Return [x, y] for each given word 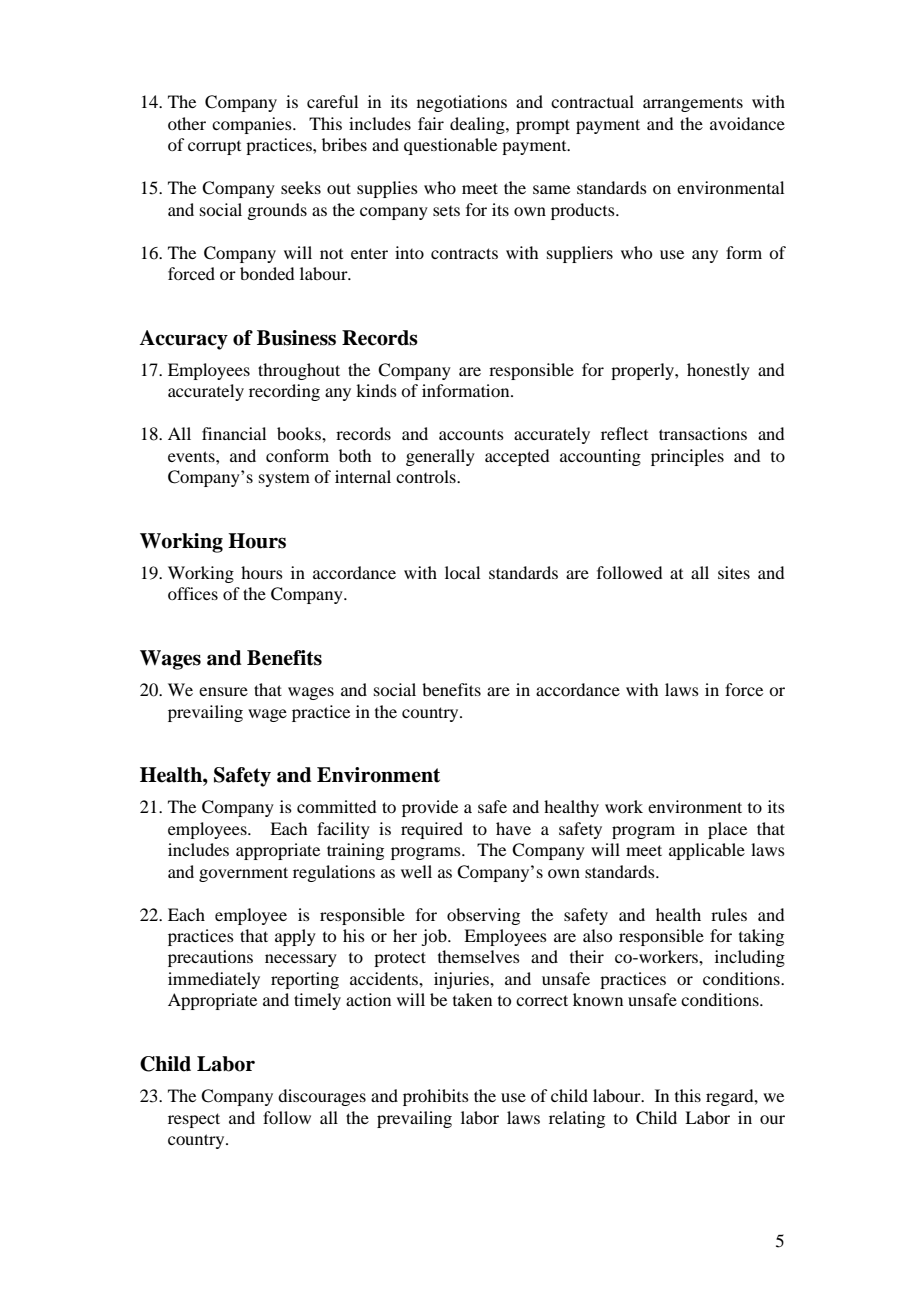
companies [253, 125]
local [462, 572]
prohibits [436, 1097]
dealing [478, 125]
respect [194, 1120]
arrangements [693, 104]
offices [193, 593]
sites [734, 572]
